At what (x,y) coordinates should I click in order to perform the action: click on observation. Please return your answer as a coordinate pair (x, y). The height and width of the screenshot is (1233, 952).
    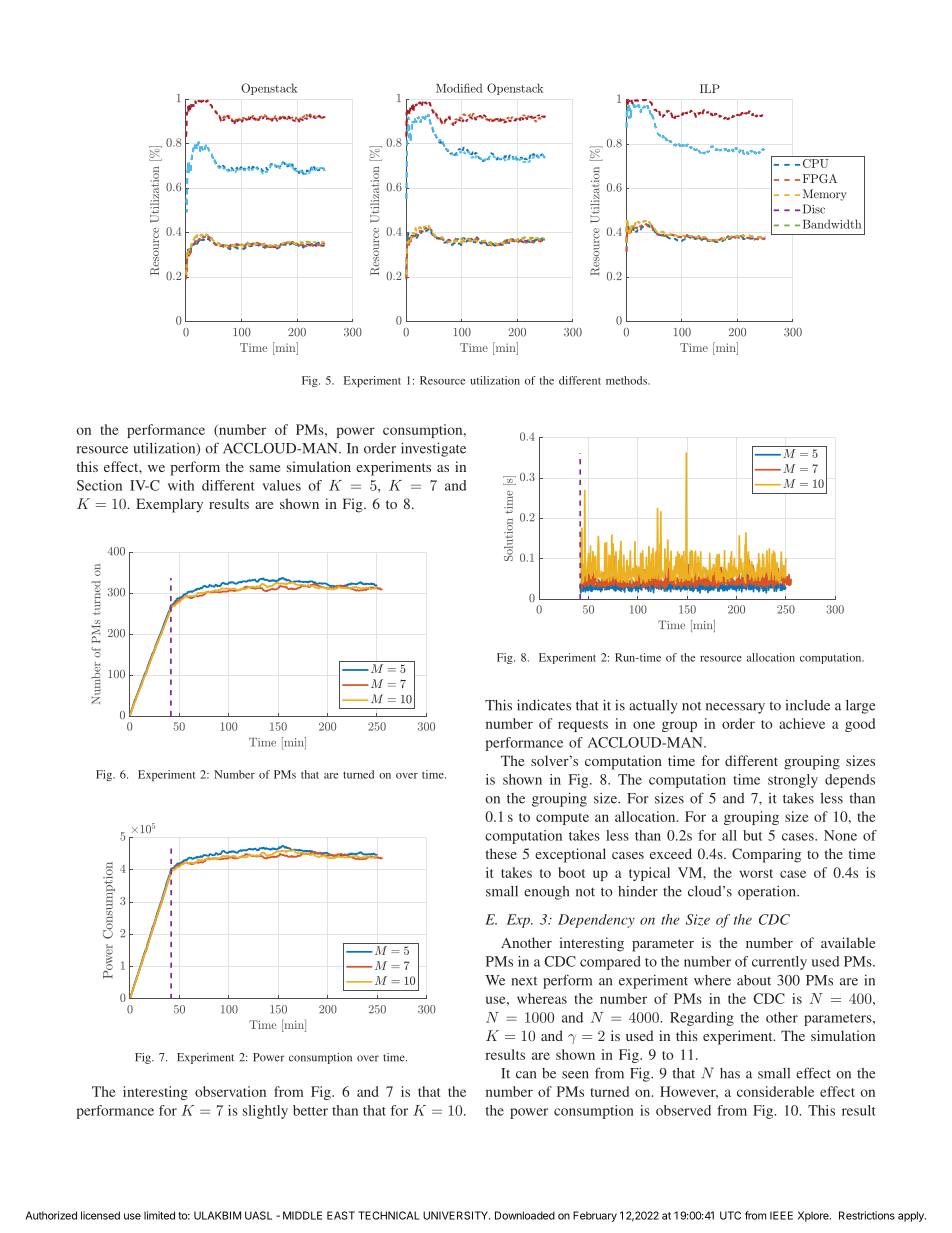
    Looking at the image, I should click on (230, 1091).
